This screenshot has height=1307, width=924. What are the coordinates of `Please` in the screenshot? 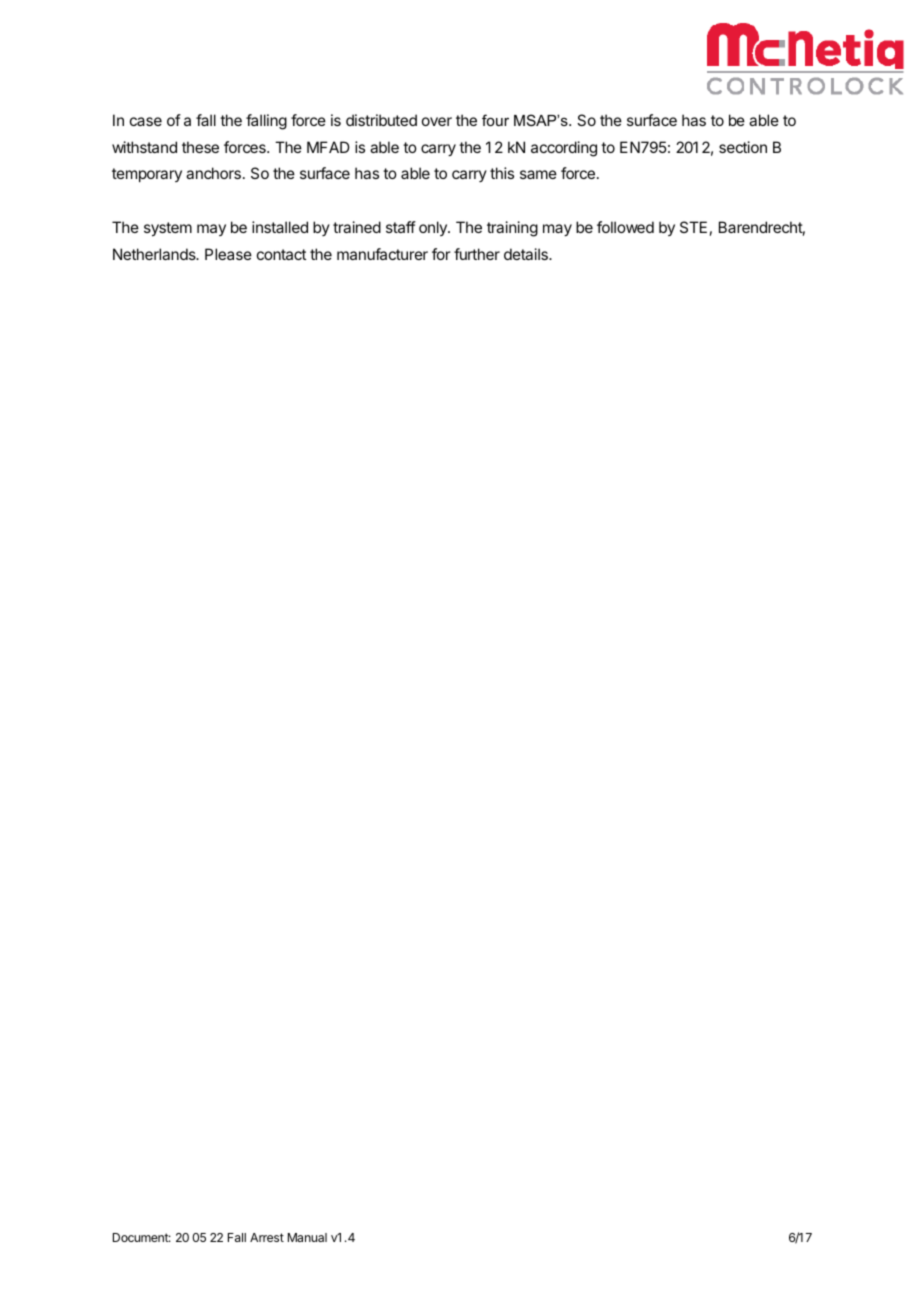 It's located at (228, 254).
